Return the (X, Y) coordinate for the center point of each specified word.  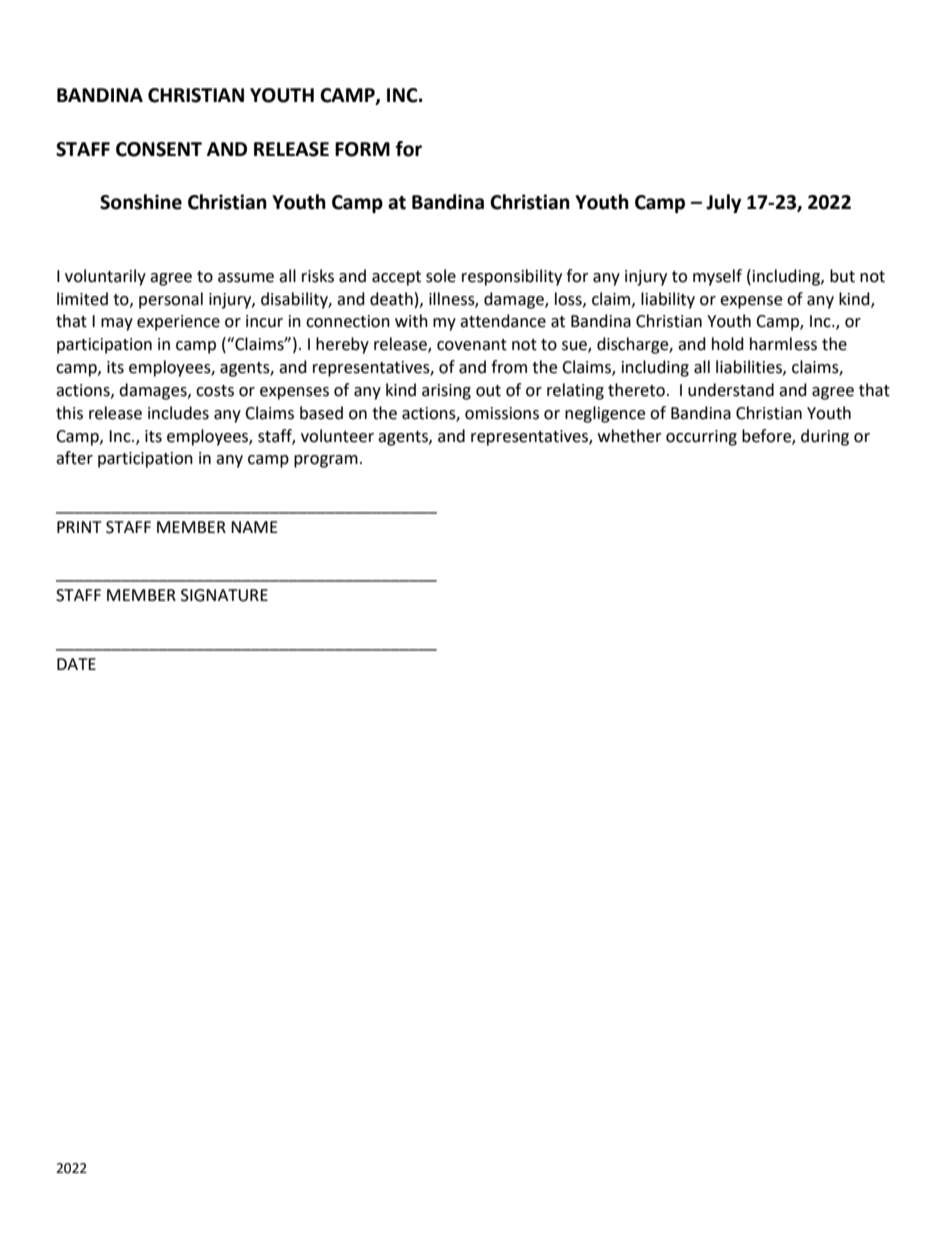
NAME (254, 527)
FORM (362, 149)
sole (441, 276)
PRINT (79, 527)
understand (731, 390)
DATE (76, 664)
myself (717, 277)
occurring (701, 438)
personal (171, 300)
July (723, 203)
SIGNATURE (224, 595)
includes (178, 413)
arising (446, 392)
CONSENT (159, 149)
